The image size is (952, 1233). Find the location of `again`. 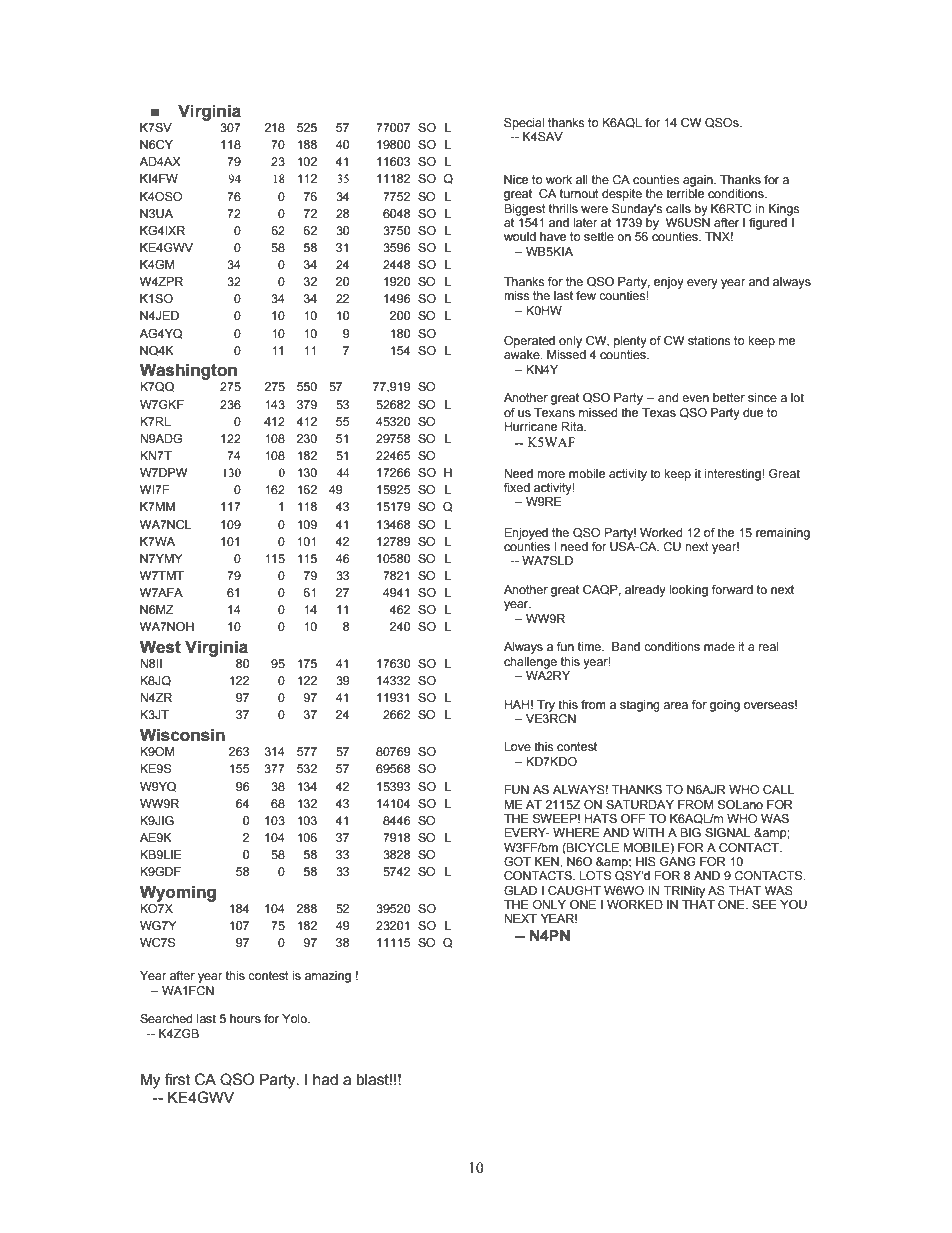

again is located at coordinates (699, 181).
